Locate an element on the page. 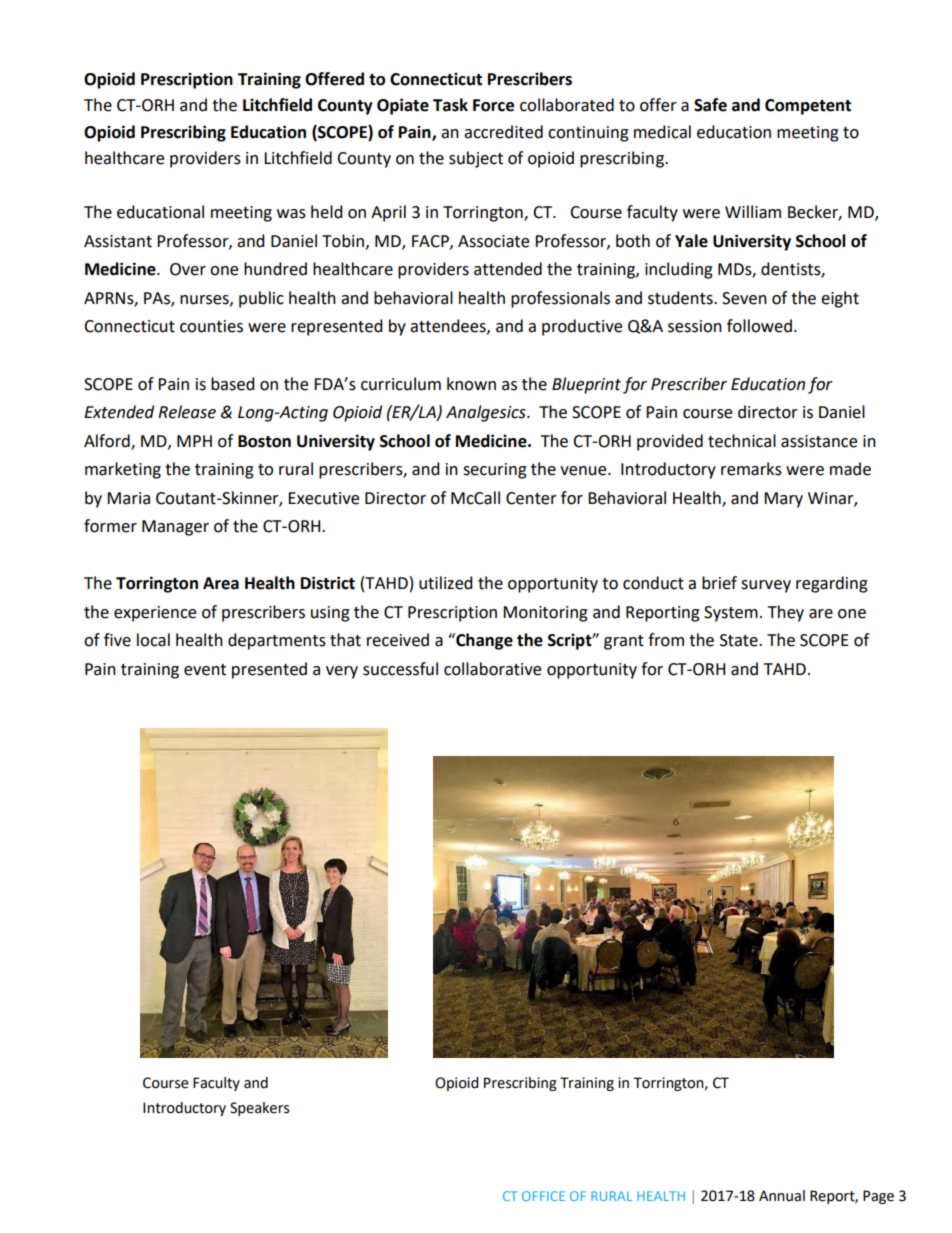 The image size is (952, 1233). Change is located at coordinates (483, 641).
